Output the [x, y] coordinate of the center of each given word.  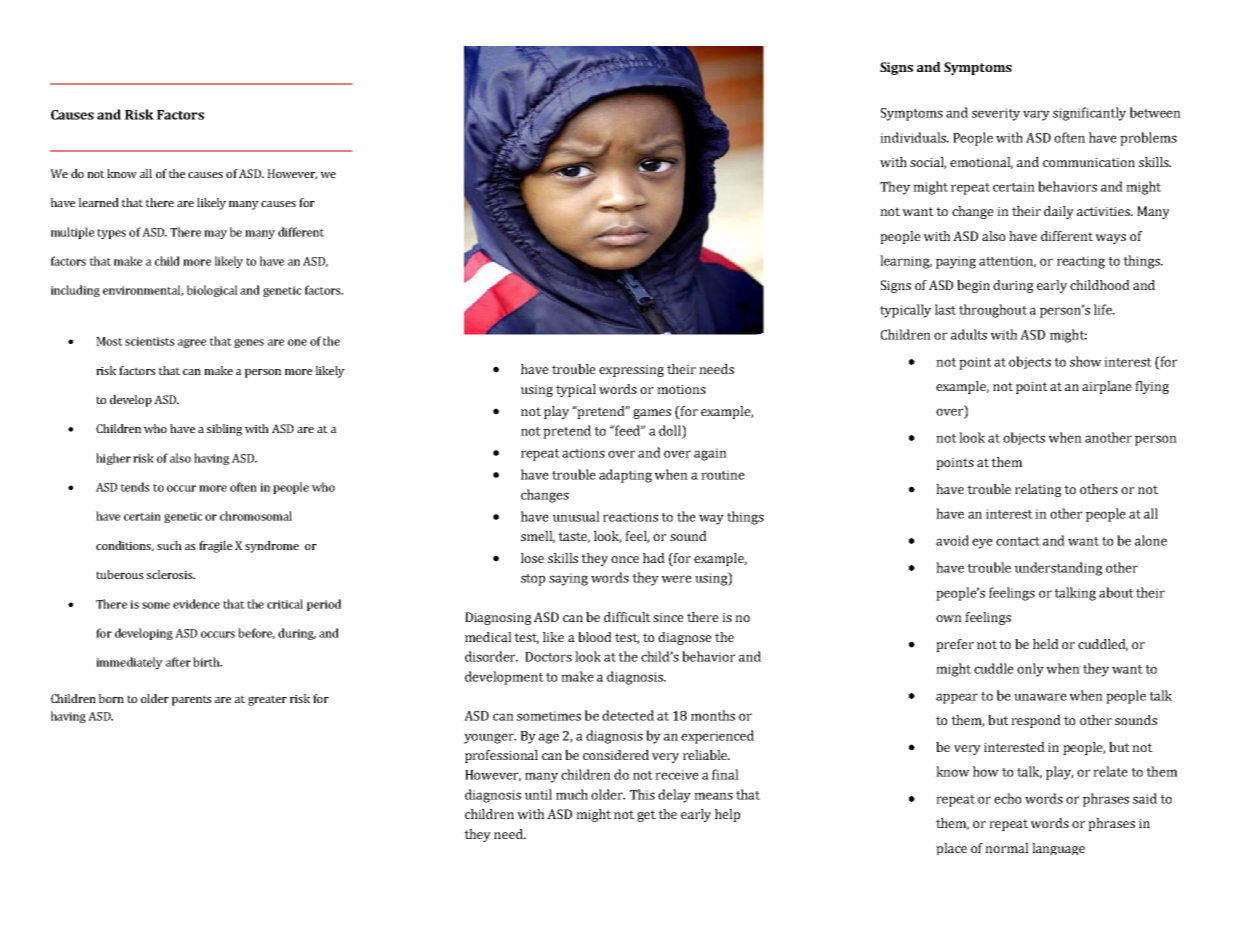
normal [1007, 848]
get [646, 816]
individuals [914, 137]
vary [1036, 115]
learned [99, 202]
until [538, 794]
